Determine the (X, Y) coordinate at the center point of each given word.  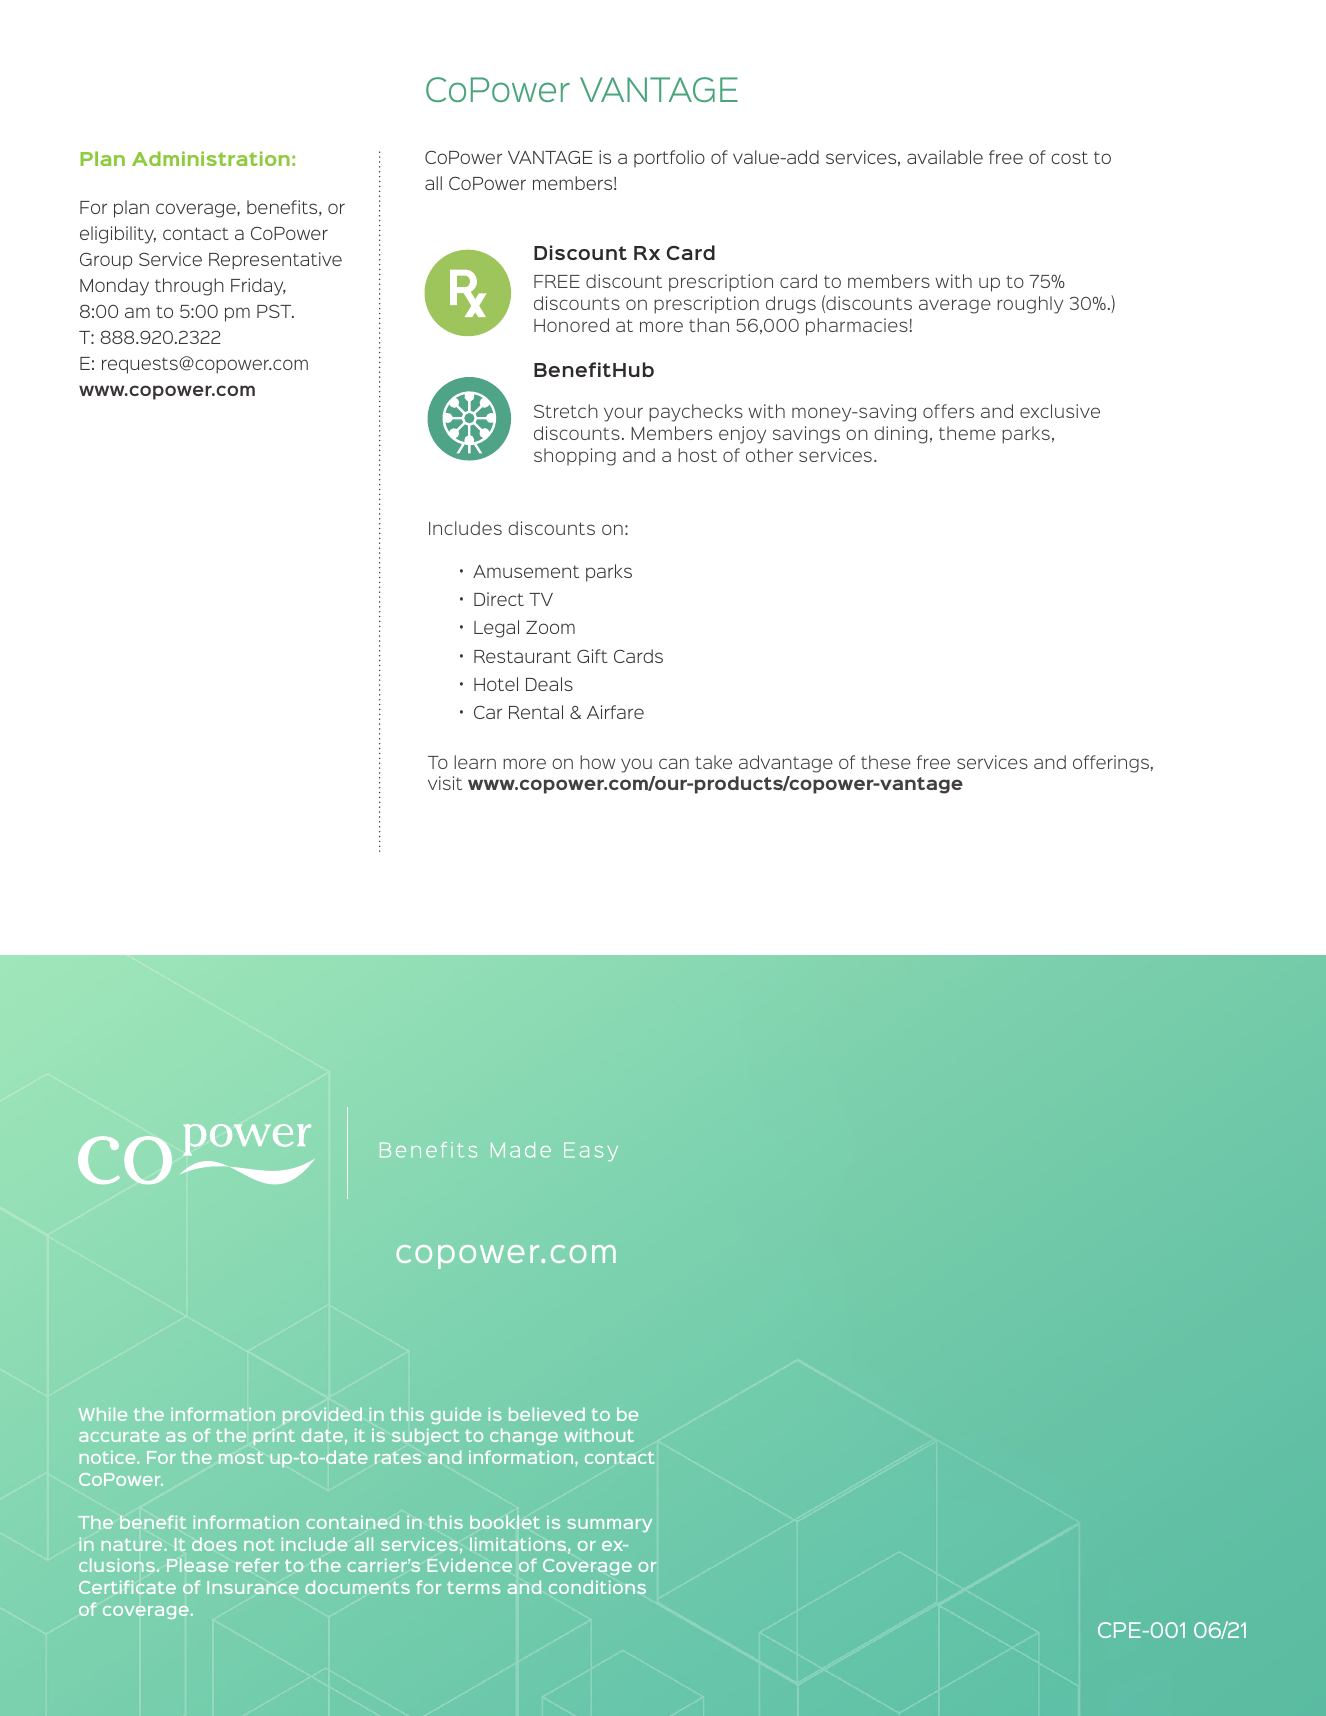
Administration (211, 158)
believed (547, 1414)
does (214, 1544)
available (945, 157)
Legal (496, 629)
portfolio (669, 158)
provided (322, 1415)
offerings (1111, 764)
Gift (592, 656)
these (886, 762)
